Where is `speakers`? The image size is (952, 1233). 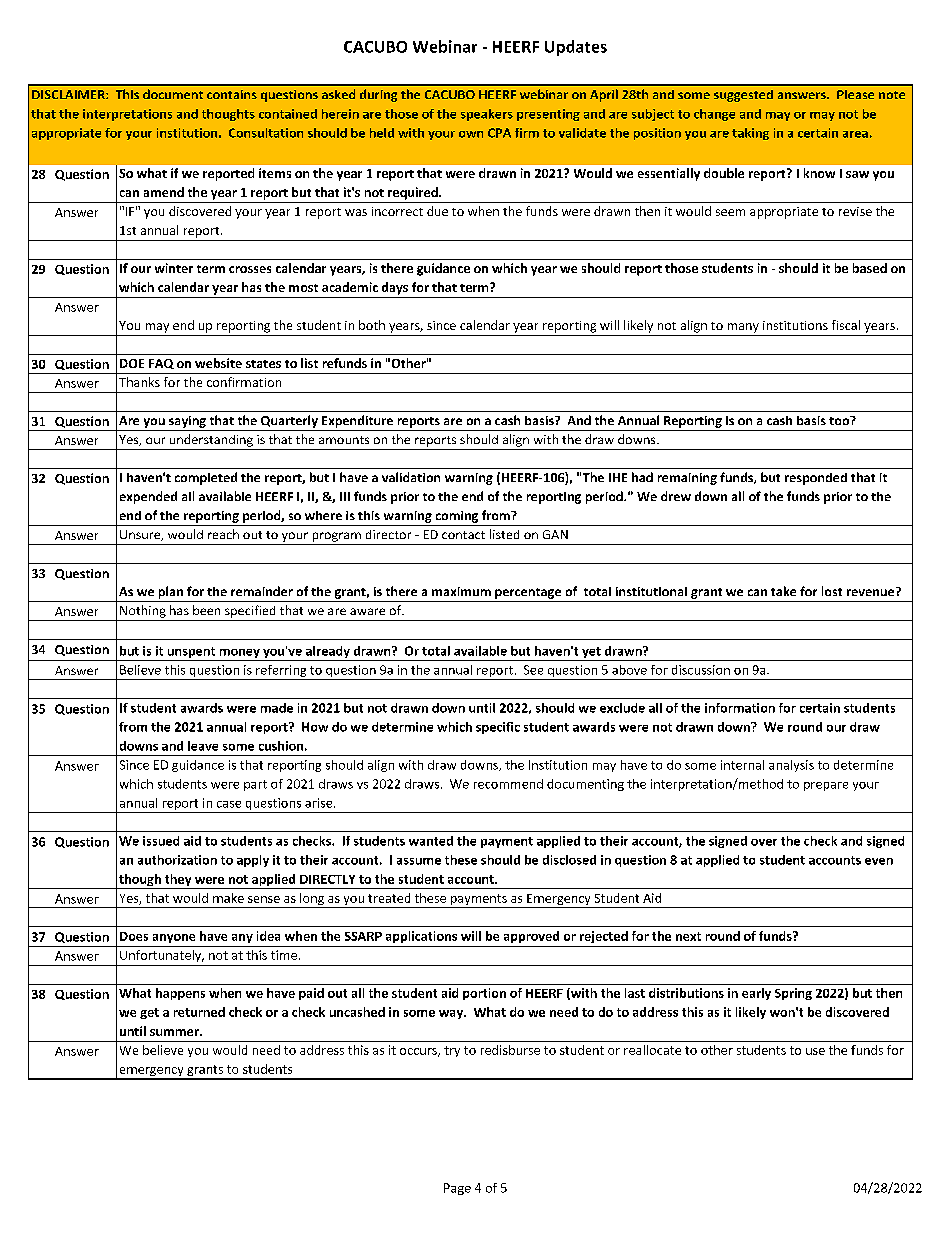
speakers is located at coordinates (487, 115).
